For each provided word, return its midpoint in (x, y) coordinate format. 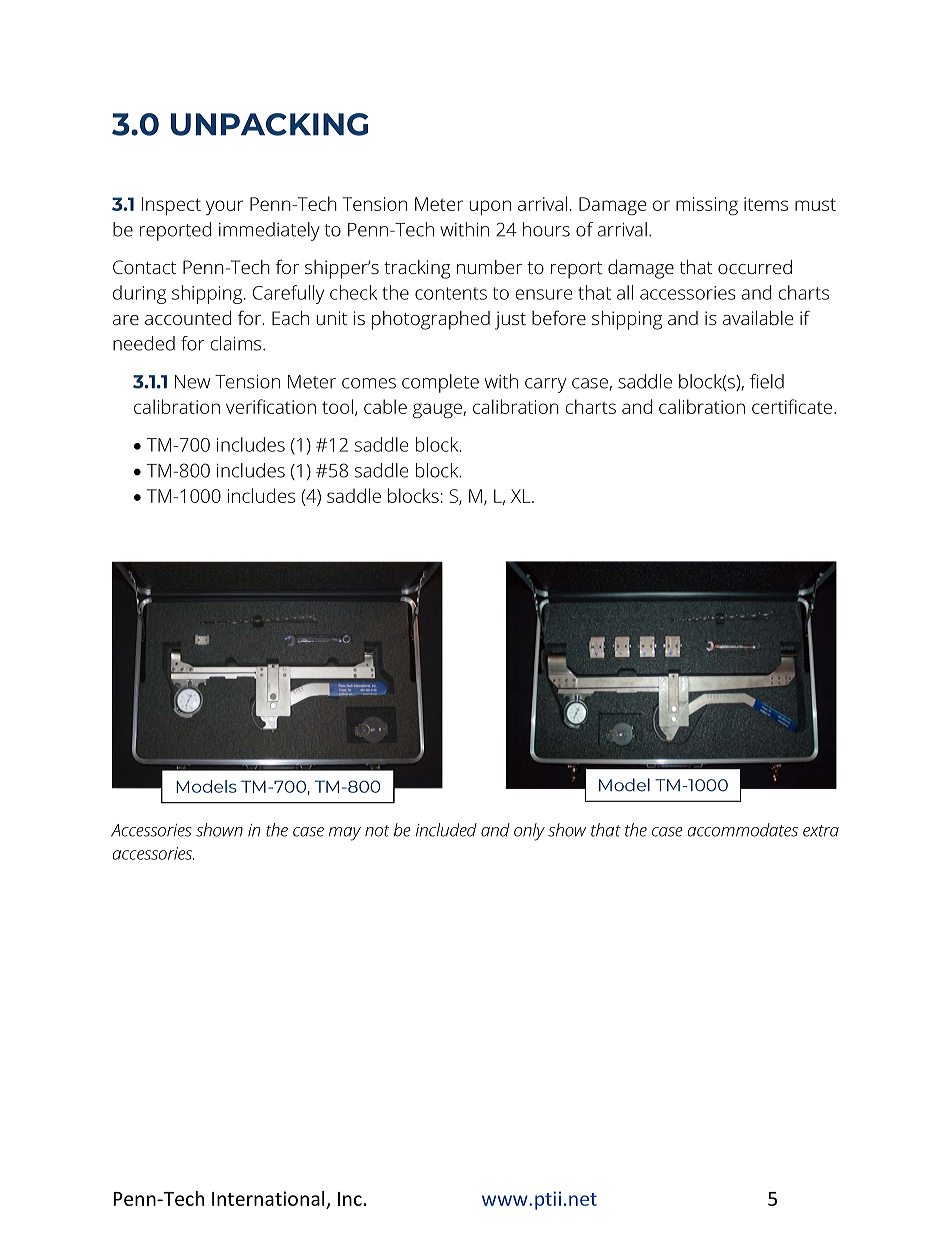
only (529, 832)
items (766, 204)
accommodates (743, 830)
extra (821, 831)
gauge (438, 411)
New (192, 382)
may (345, 834)
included (446, 830)
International (268, 1198)
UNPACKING (269, 124)
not (377, 831)
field (767, 381)
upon (490, 207)
